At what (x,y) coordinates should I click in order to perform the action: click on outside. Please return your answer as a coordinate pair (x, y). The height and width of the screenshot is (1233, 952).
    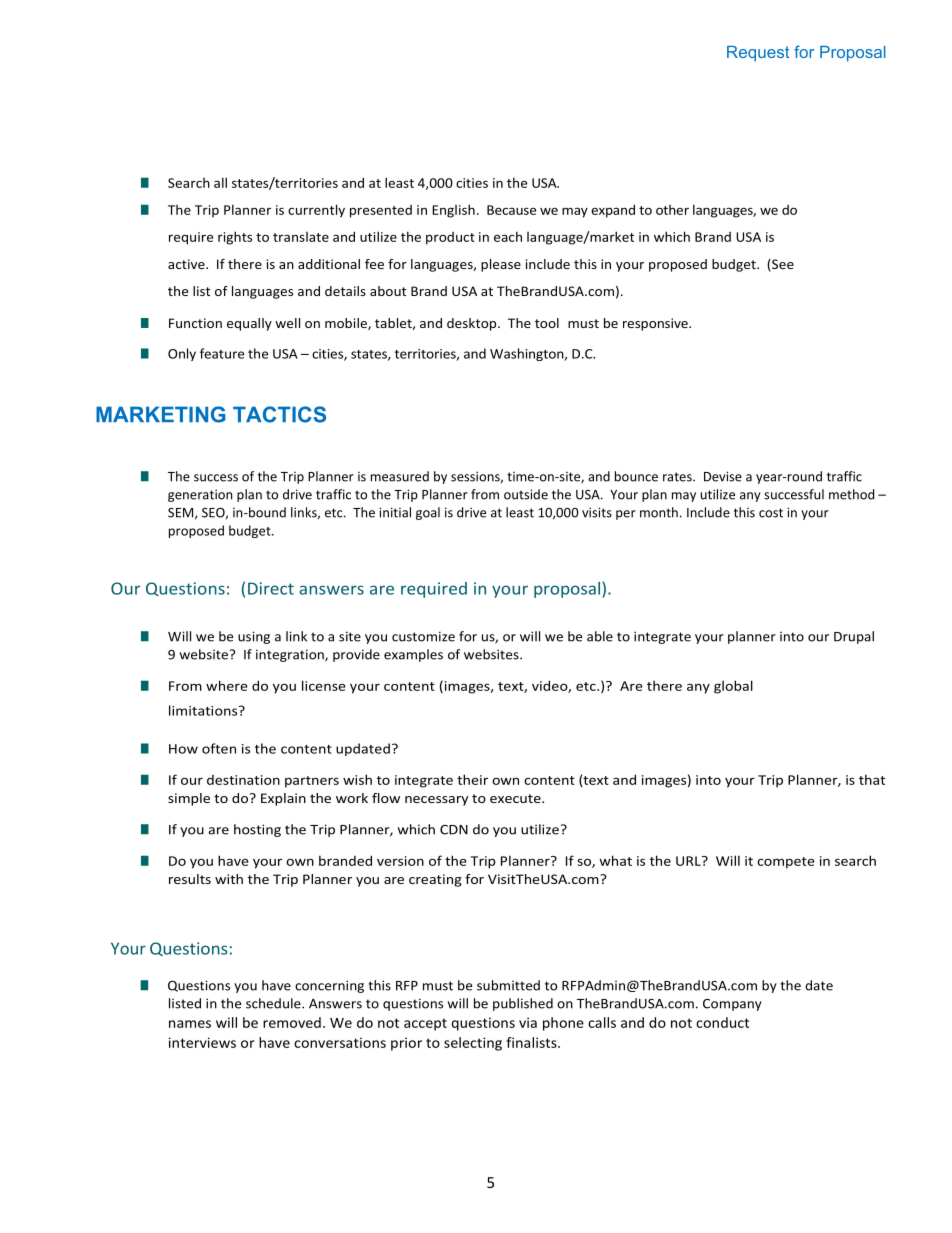
    Looking at the image, I should click on (526, 494).
